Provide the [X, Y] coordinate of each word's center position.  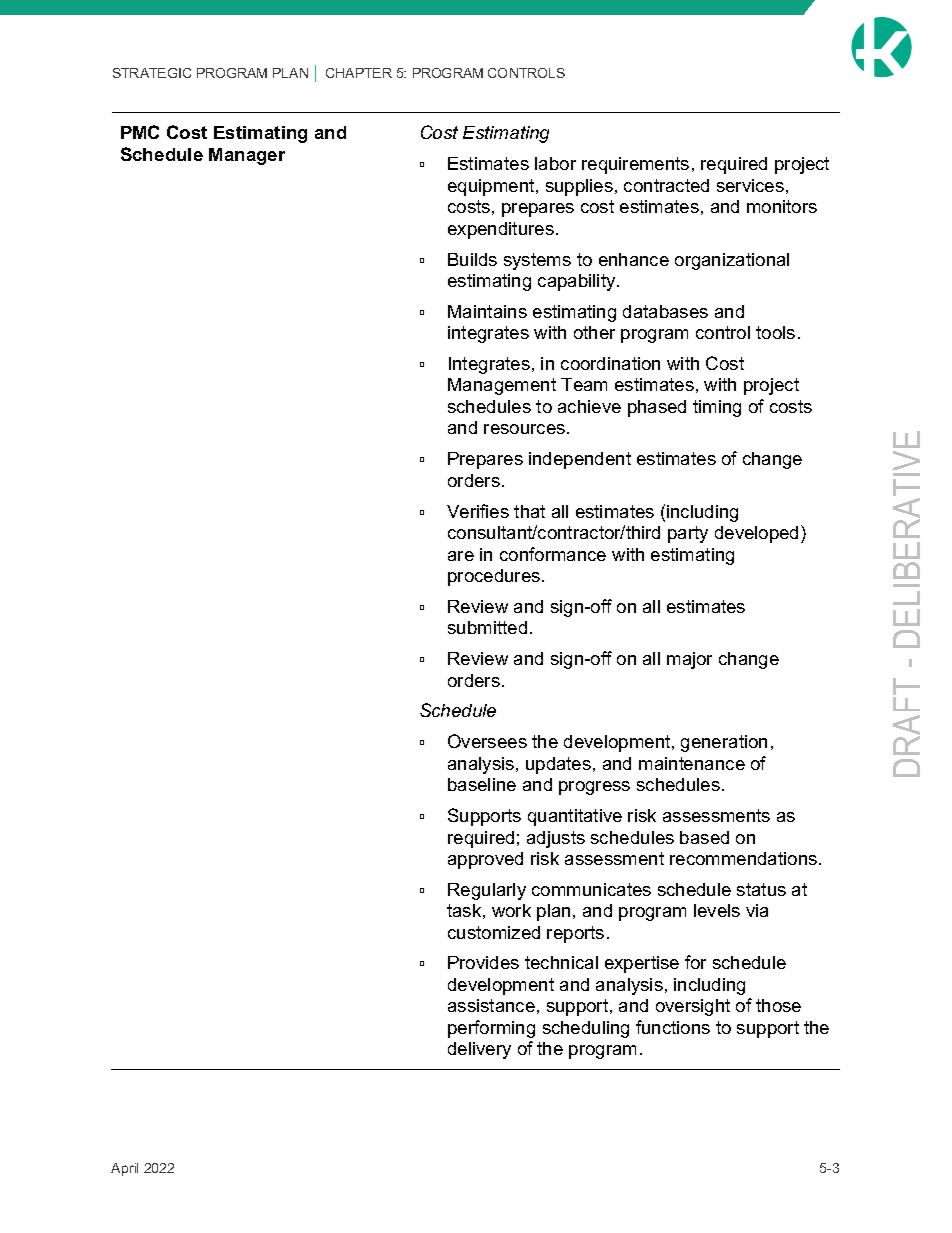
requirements [635, 165]
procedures [495, 577]
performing [491, 1029]
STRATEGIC [152, 73]
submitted [487, 627]
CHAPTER [359, 73]
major [689, 660]
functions [673, 1027]
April [124, 1169]
